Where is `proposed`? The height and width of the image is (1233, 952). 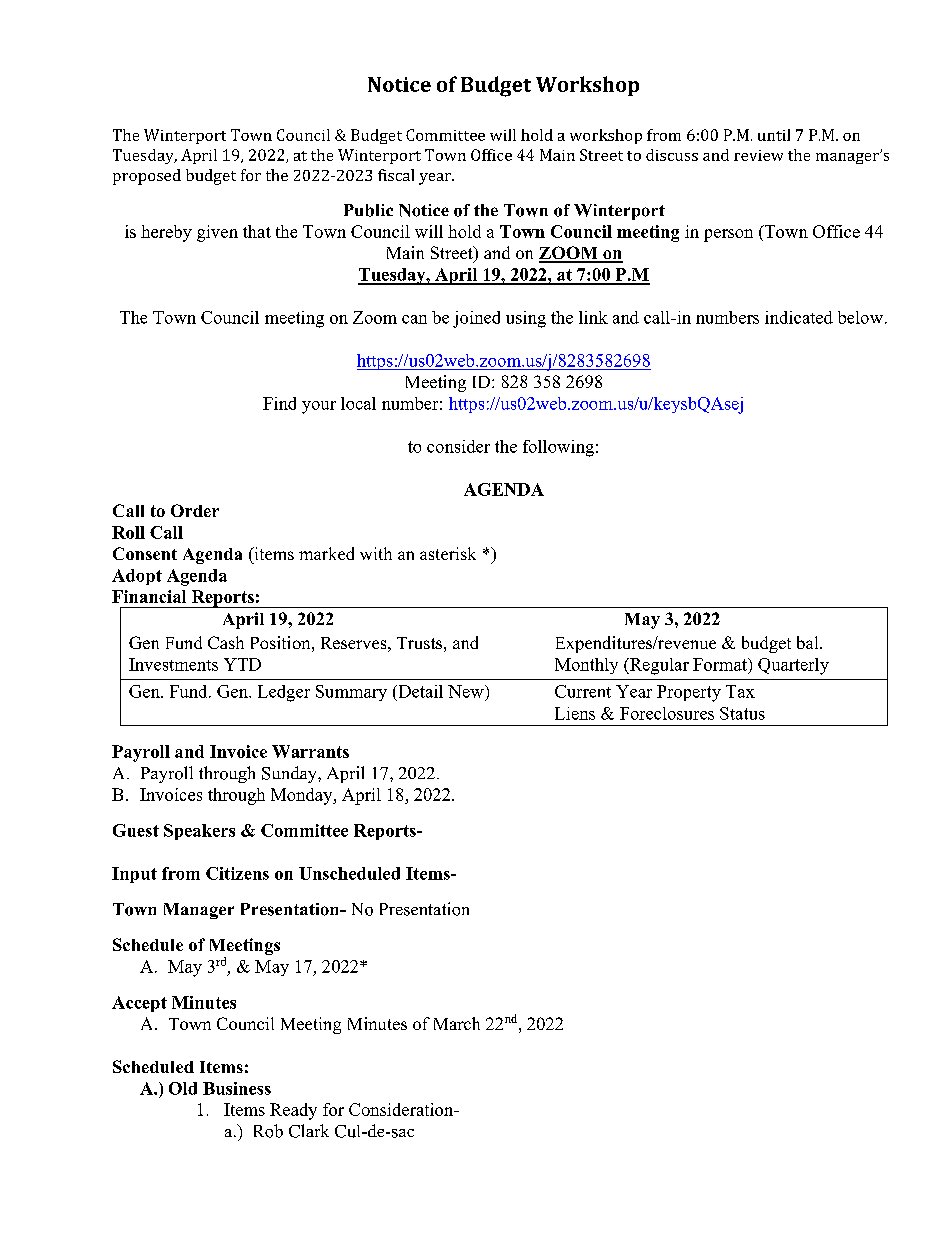 proposed is located at coordinates (147, 177).
